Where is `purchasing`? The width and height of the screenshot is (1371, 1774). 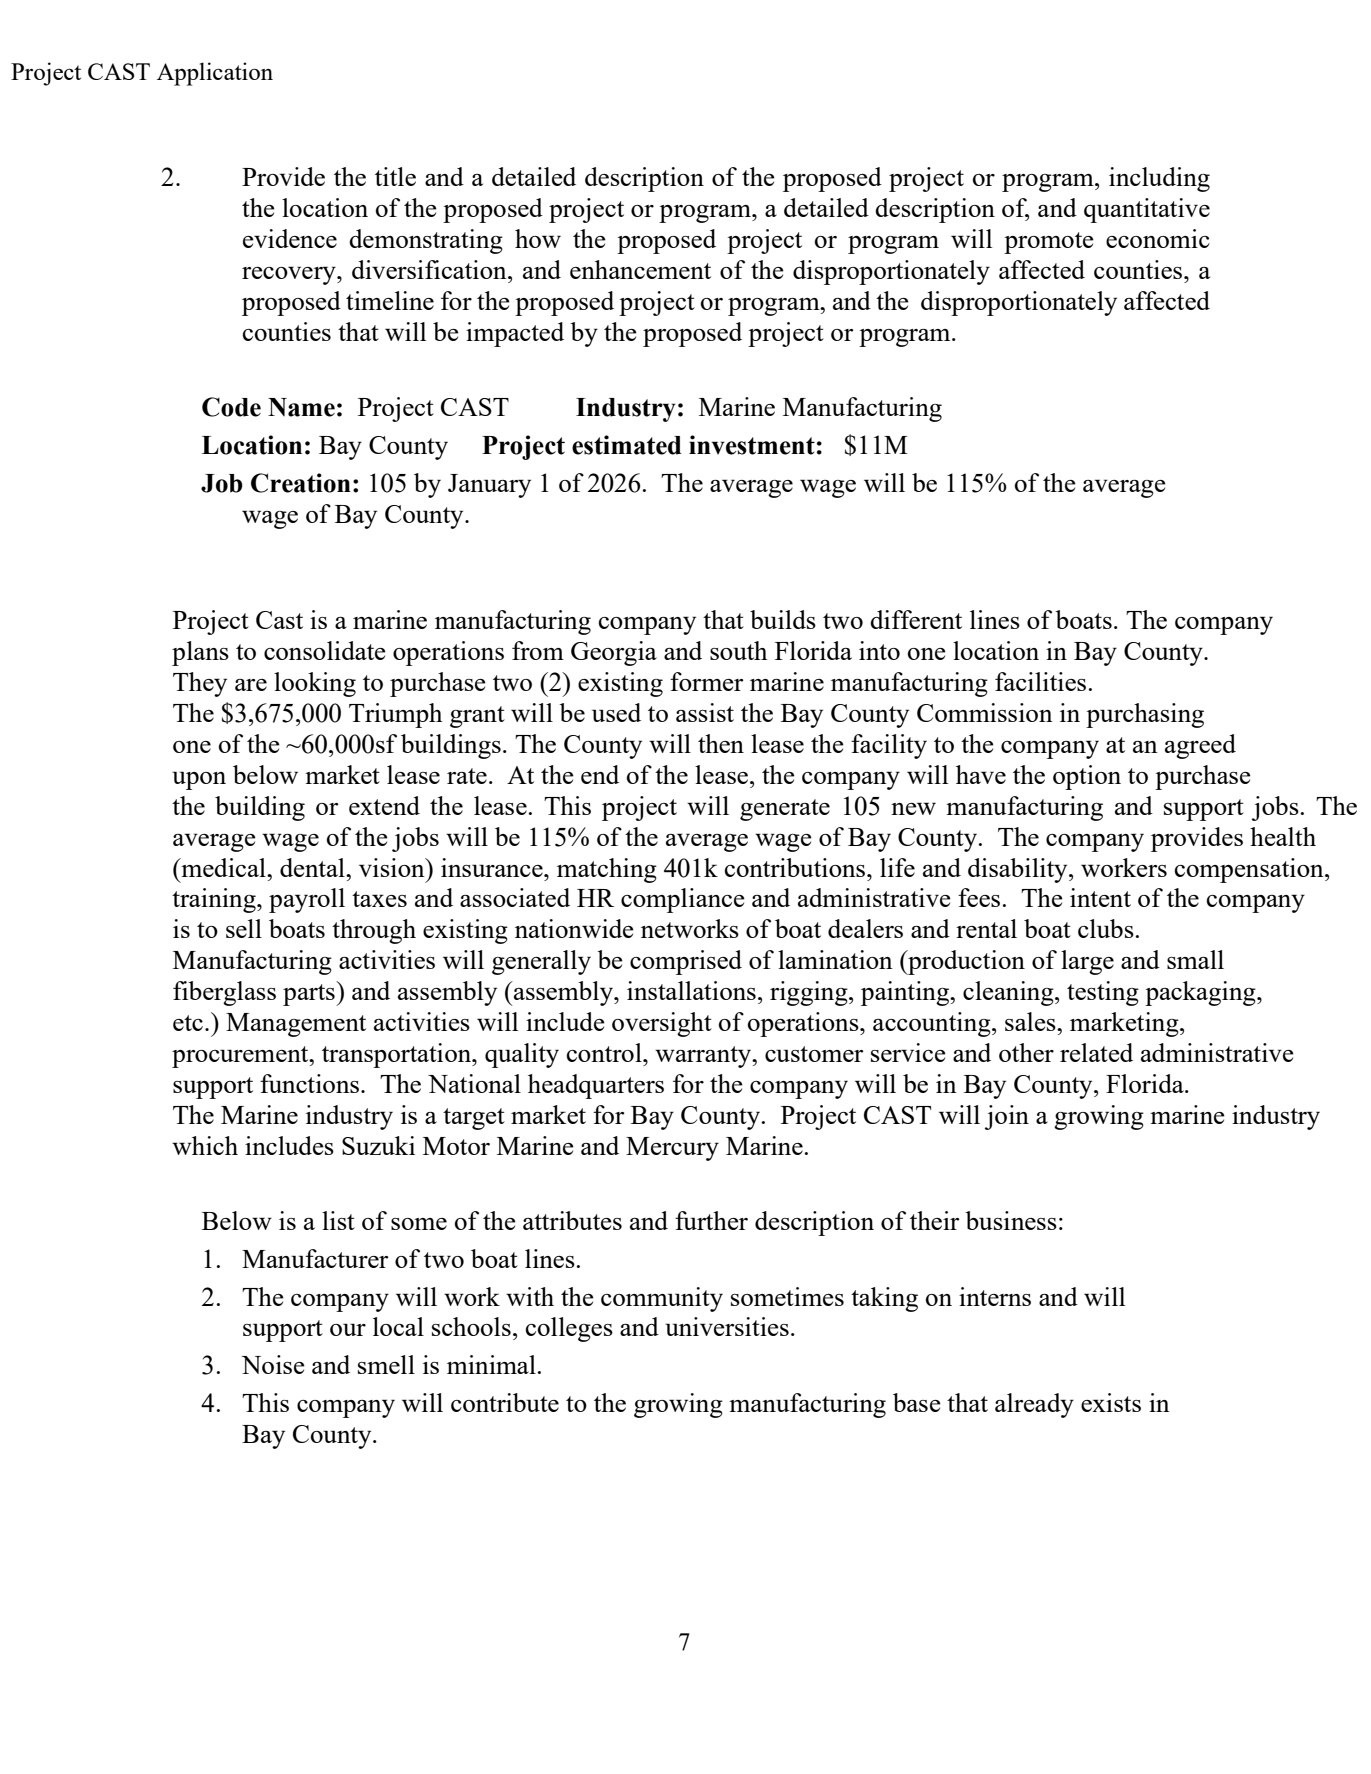 purchasing is located at coordinates (1145, 715).
